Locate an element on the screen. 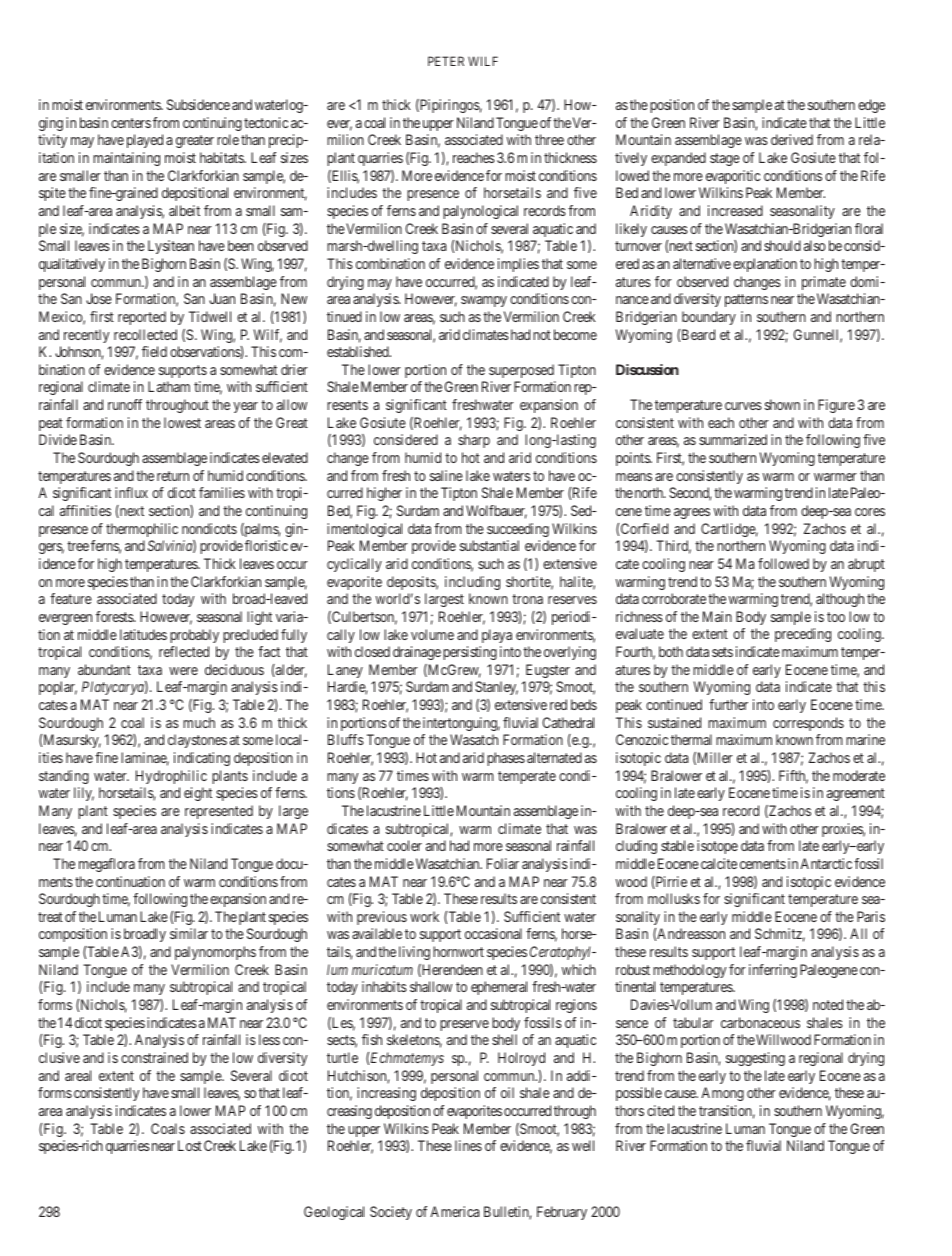 This screenshot has height=1256, width=952. reported is located at coordinates (142, 318).
